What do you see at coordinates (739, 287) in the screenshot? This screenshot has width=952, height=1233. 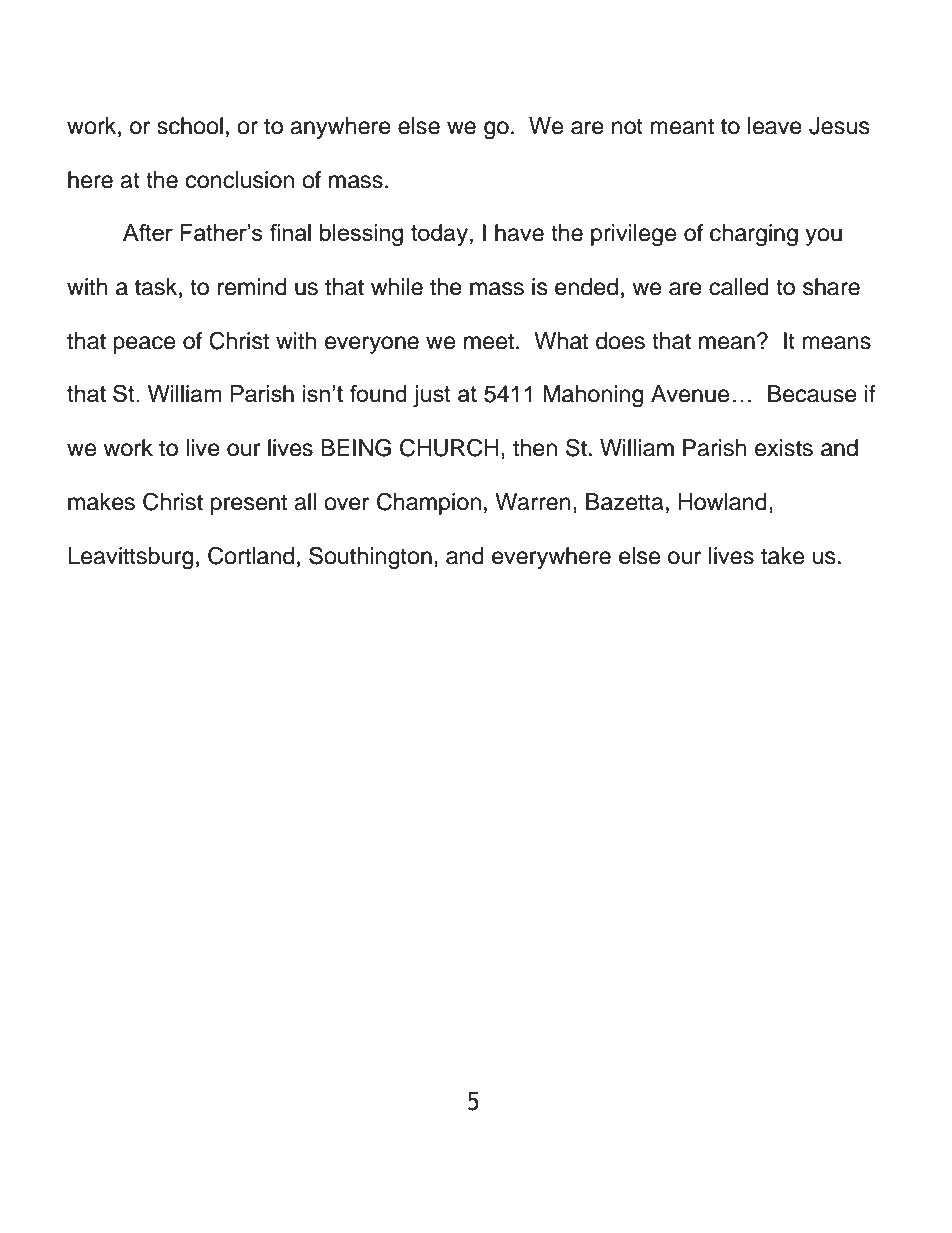 I see `called` at bounding box center [739, 287].
